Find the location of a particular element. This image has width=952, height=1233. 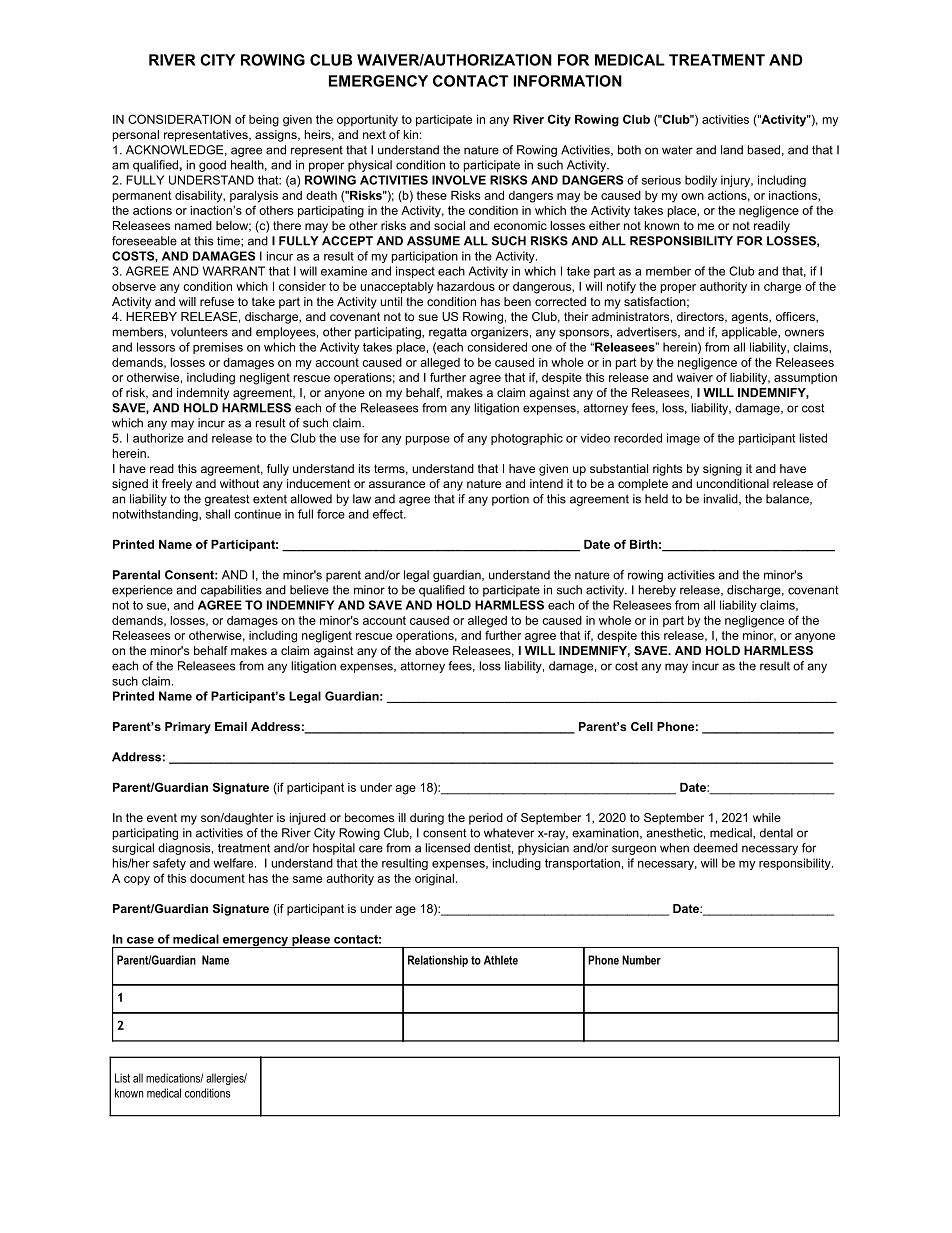

case is located at coordinates (140, 940).
